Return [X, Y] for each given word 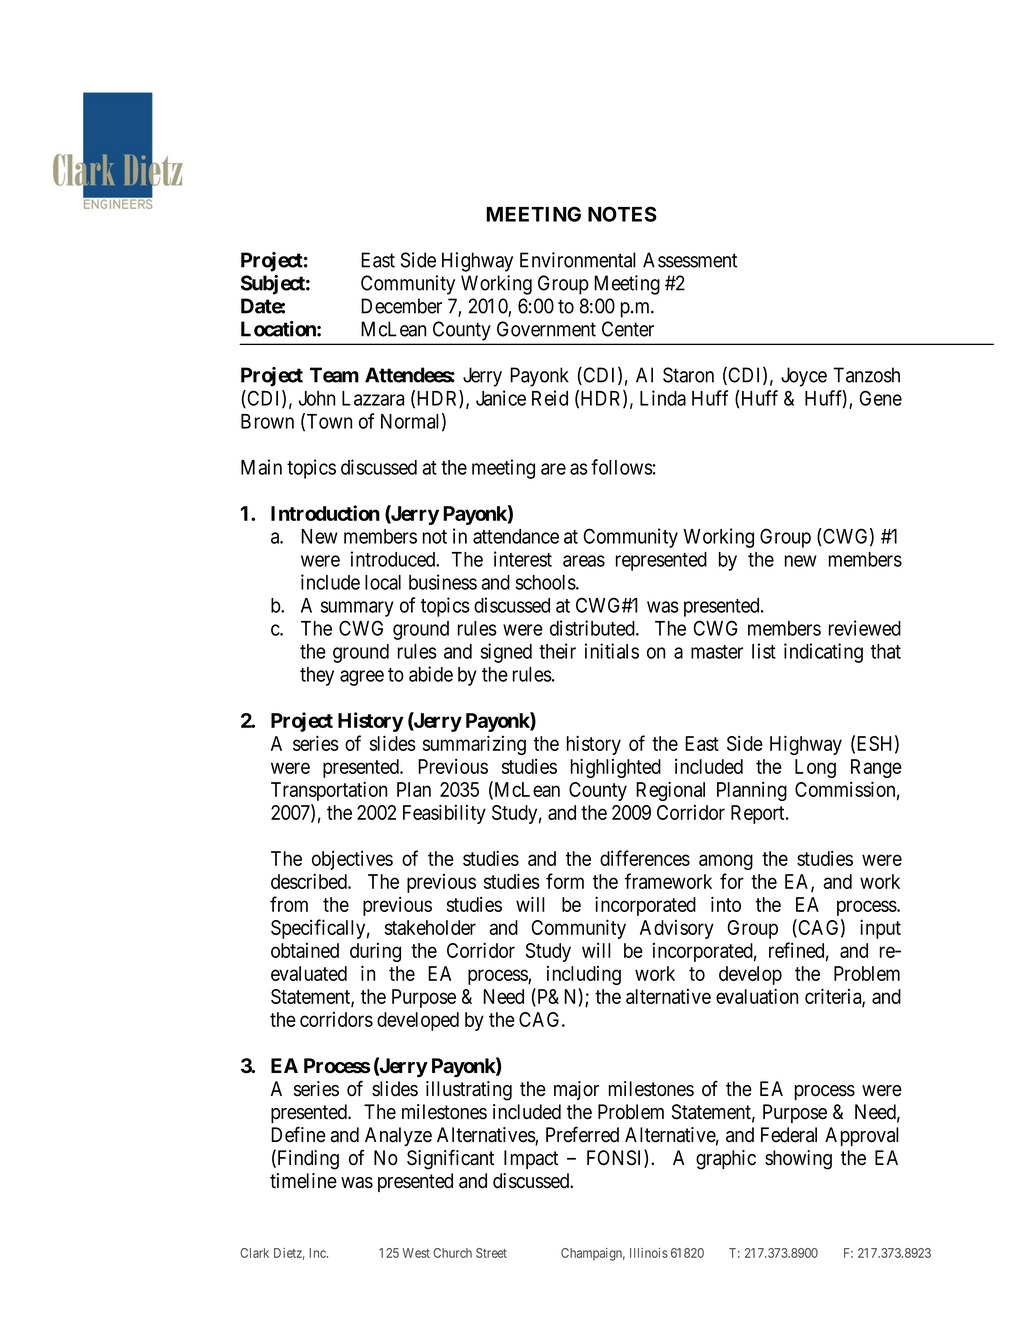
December [401, 306]
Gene [881, 398]
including [584, 975]
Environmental [578, 260]
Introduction [325, 513]
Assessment [690, 260]
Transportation [329, 791]
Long [815, 768]
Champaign [593, 1254]
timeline [303, 1181]
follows [622, 467]
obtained [305, 950]
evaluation [757, 996]
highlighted [616, 768]
